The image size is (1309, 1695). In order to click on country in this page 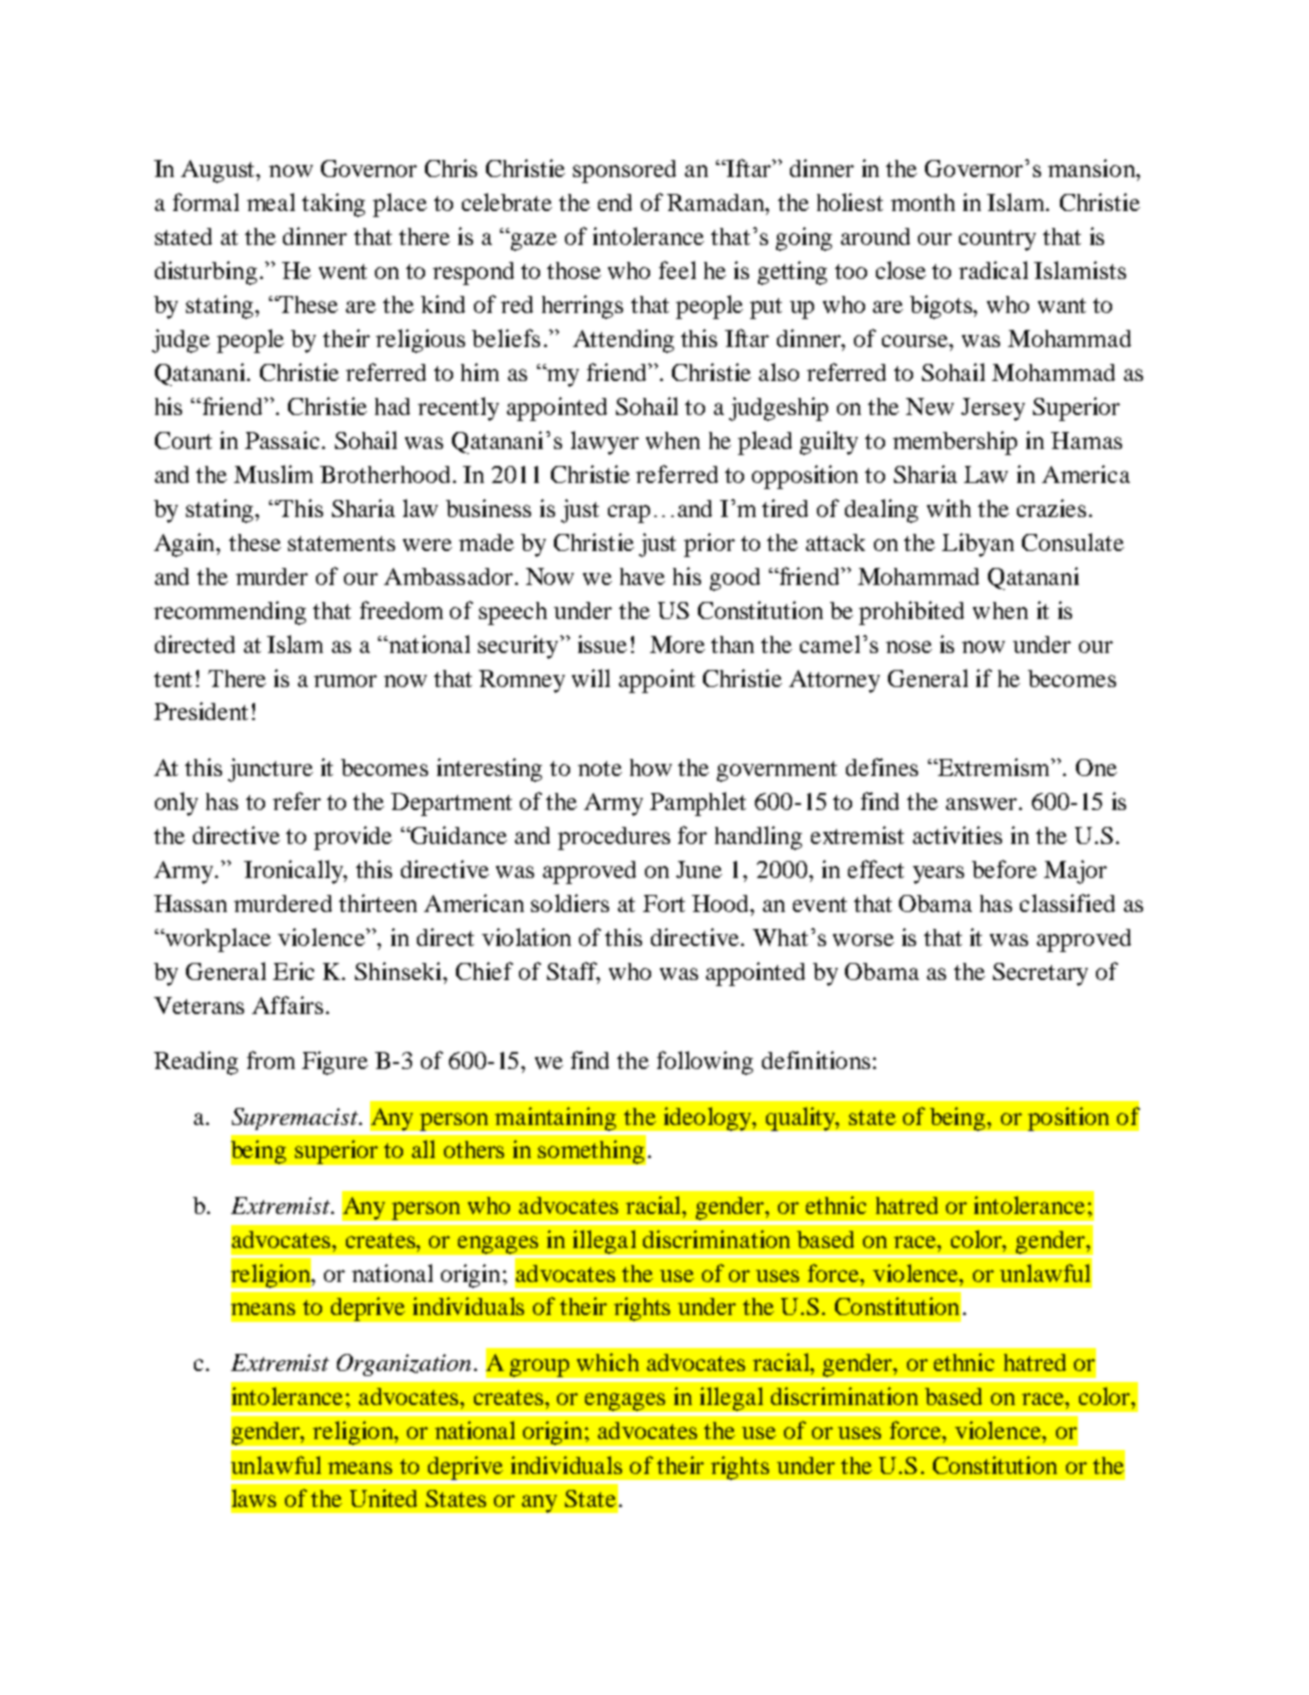, I will do `click(997, 240)`.
